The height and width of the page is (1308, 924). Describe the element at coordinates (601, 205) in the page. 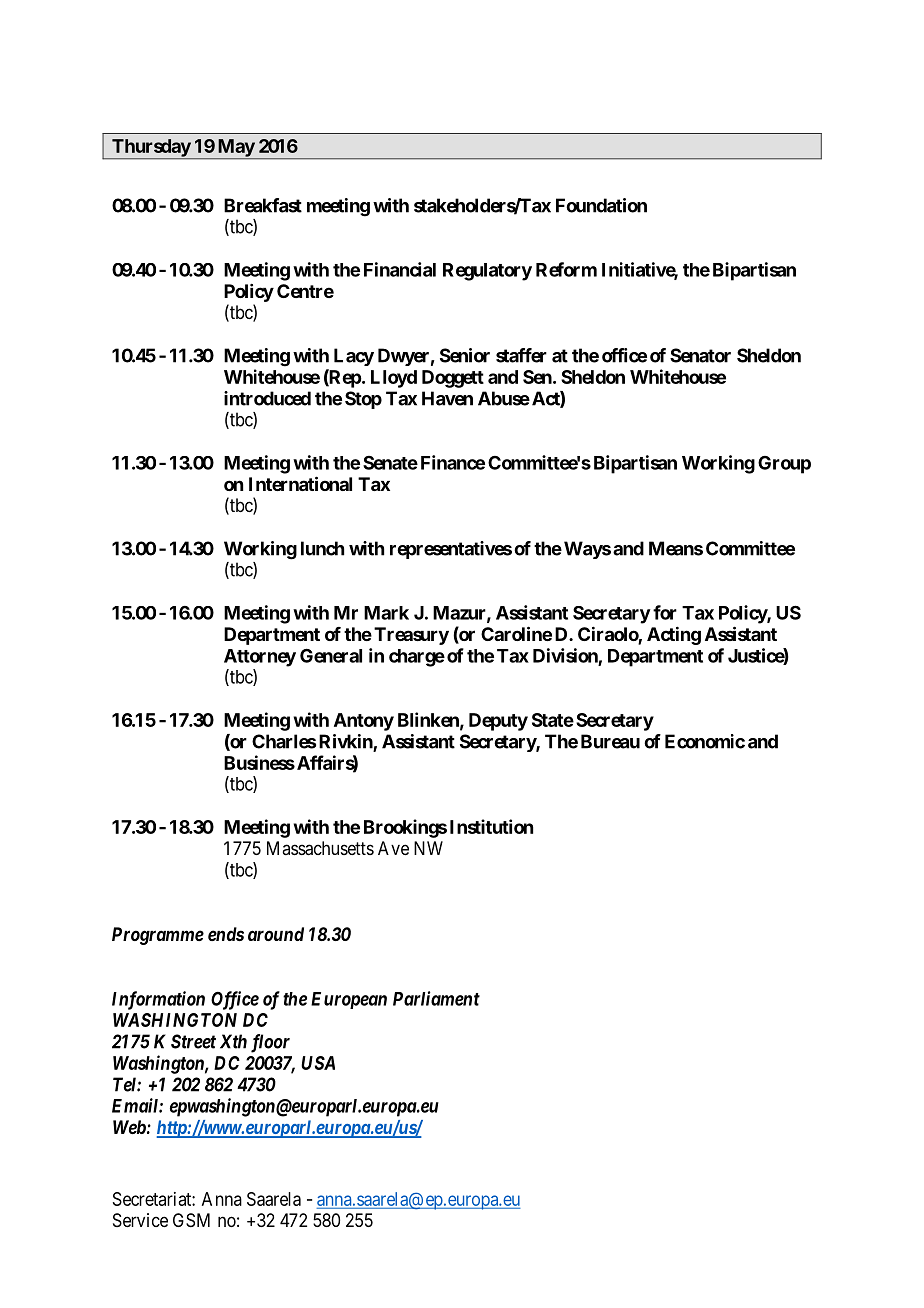

I see `Foundation` at that location.
